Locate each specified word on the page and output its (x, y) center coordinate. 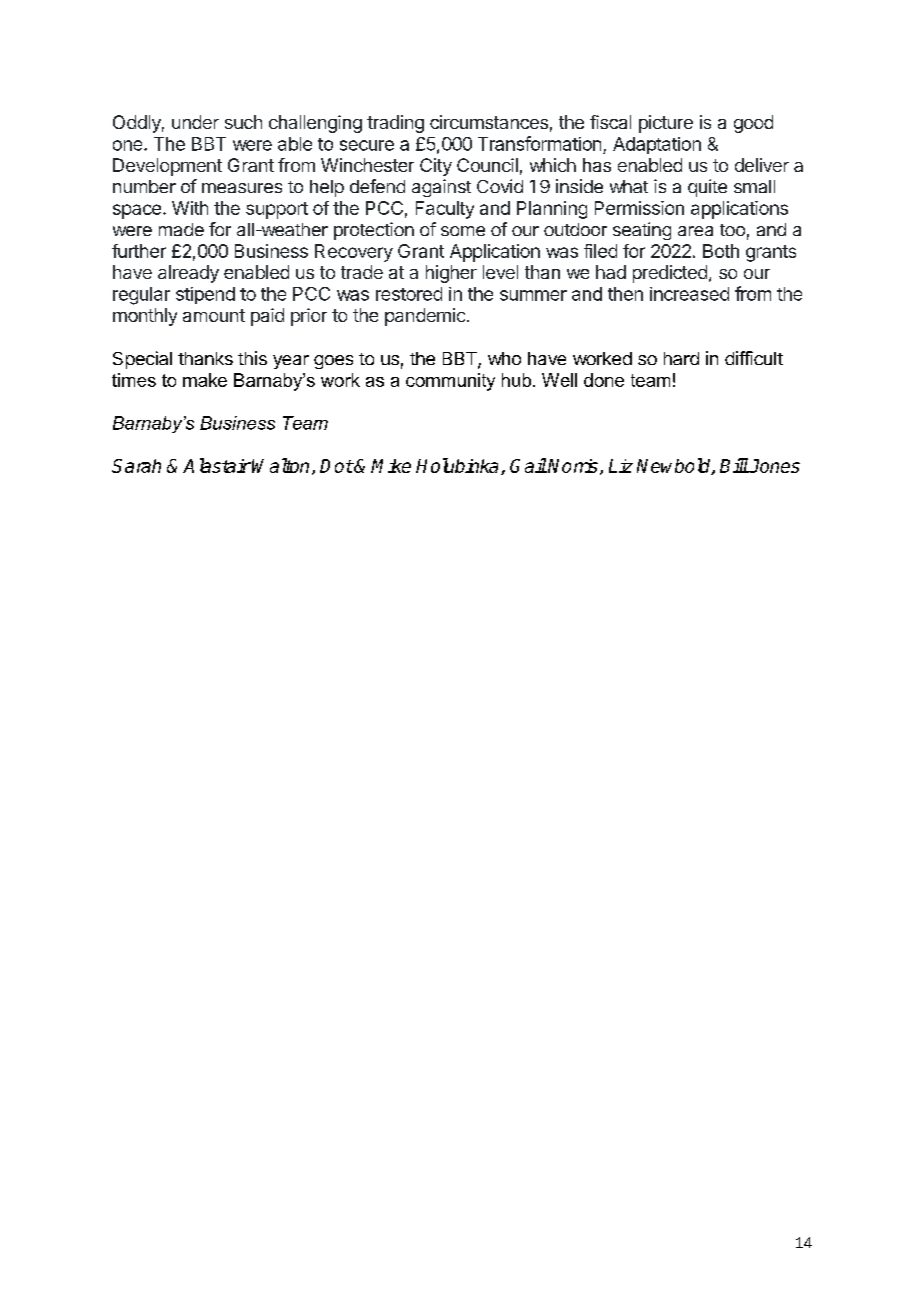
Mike (391, 466)
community (450, 382)
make (205, 380)
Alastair (217, 465)
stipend (205, 295)
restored (409, 294)
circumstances (489, 122)
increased (689, 294)
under (195, 122)
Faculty (445, 210)
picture (666, 124)
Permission (639, 208)
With (190, 208)
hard (681, 358)
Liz (621, 466)
